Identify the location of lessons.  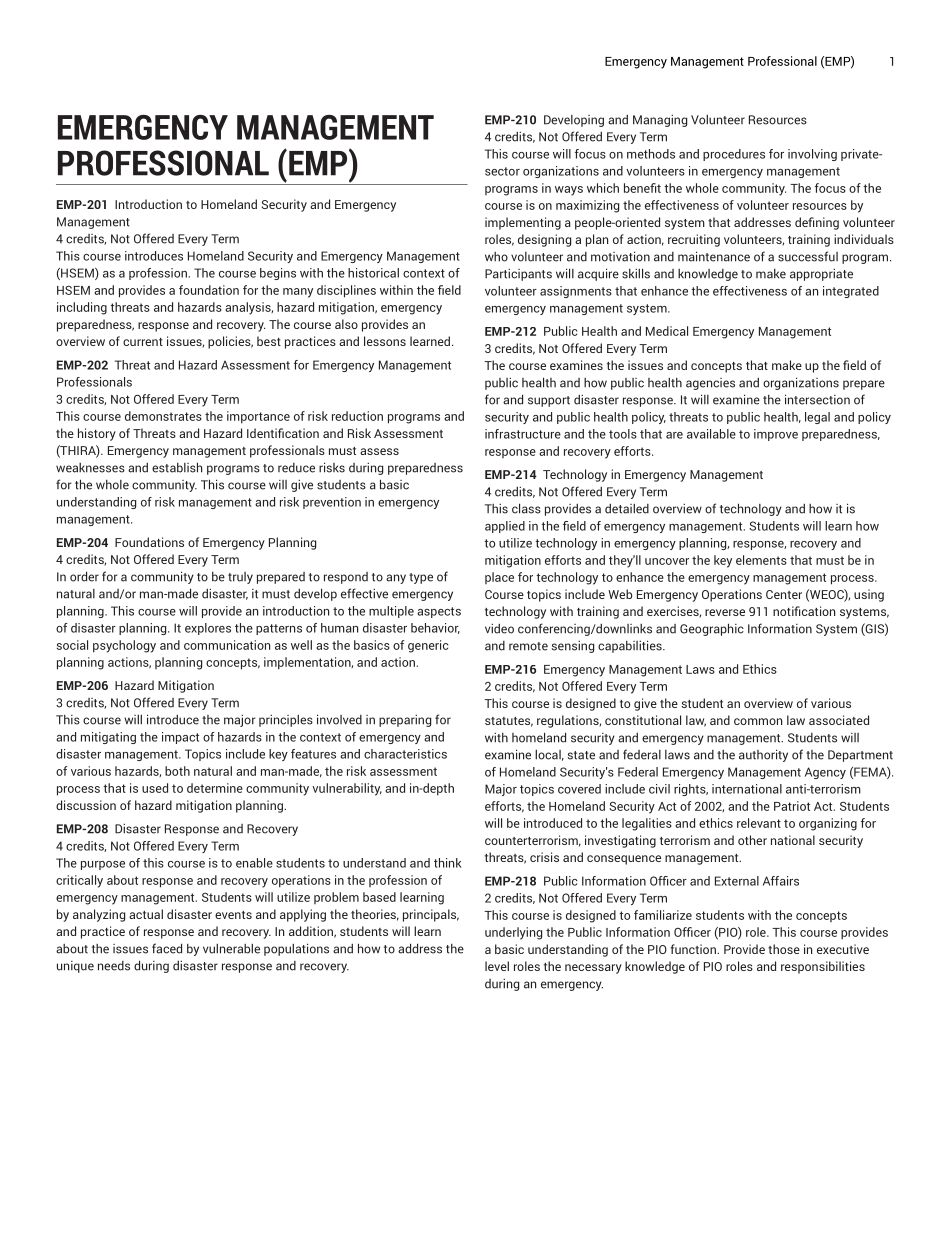
(385, 341).
